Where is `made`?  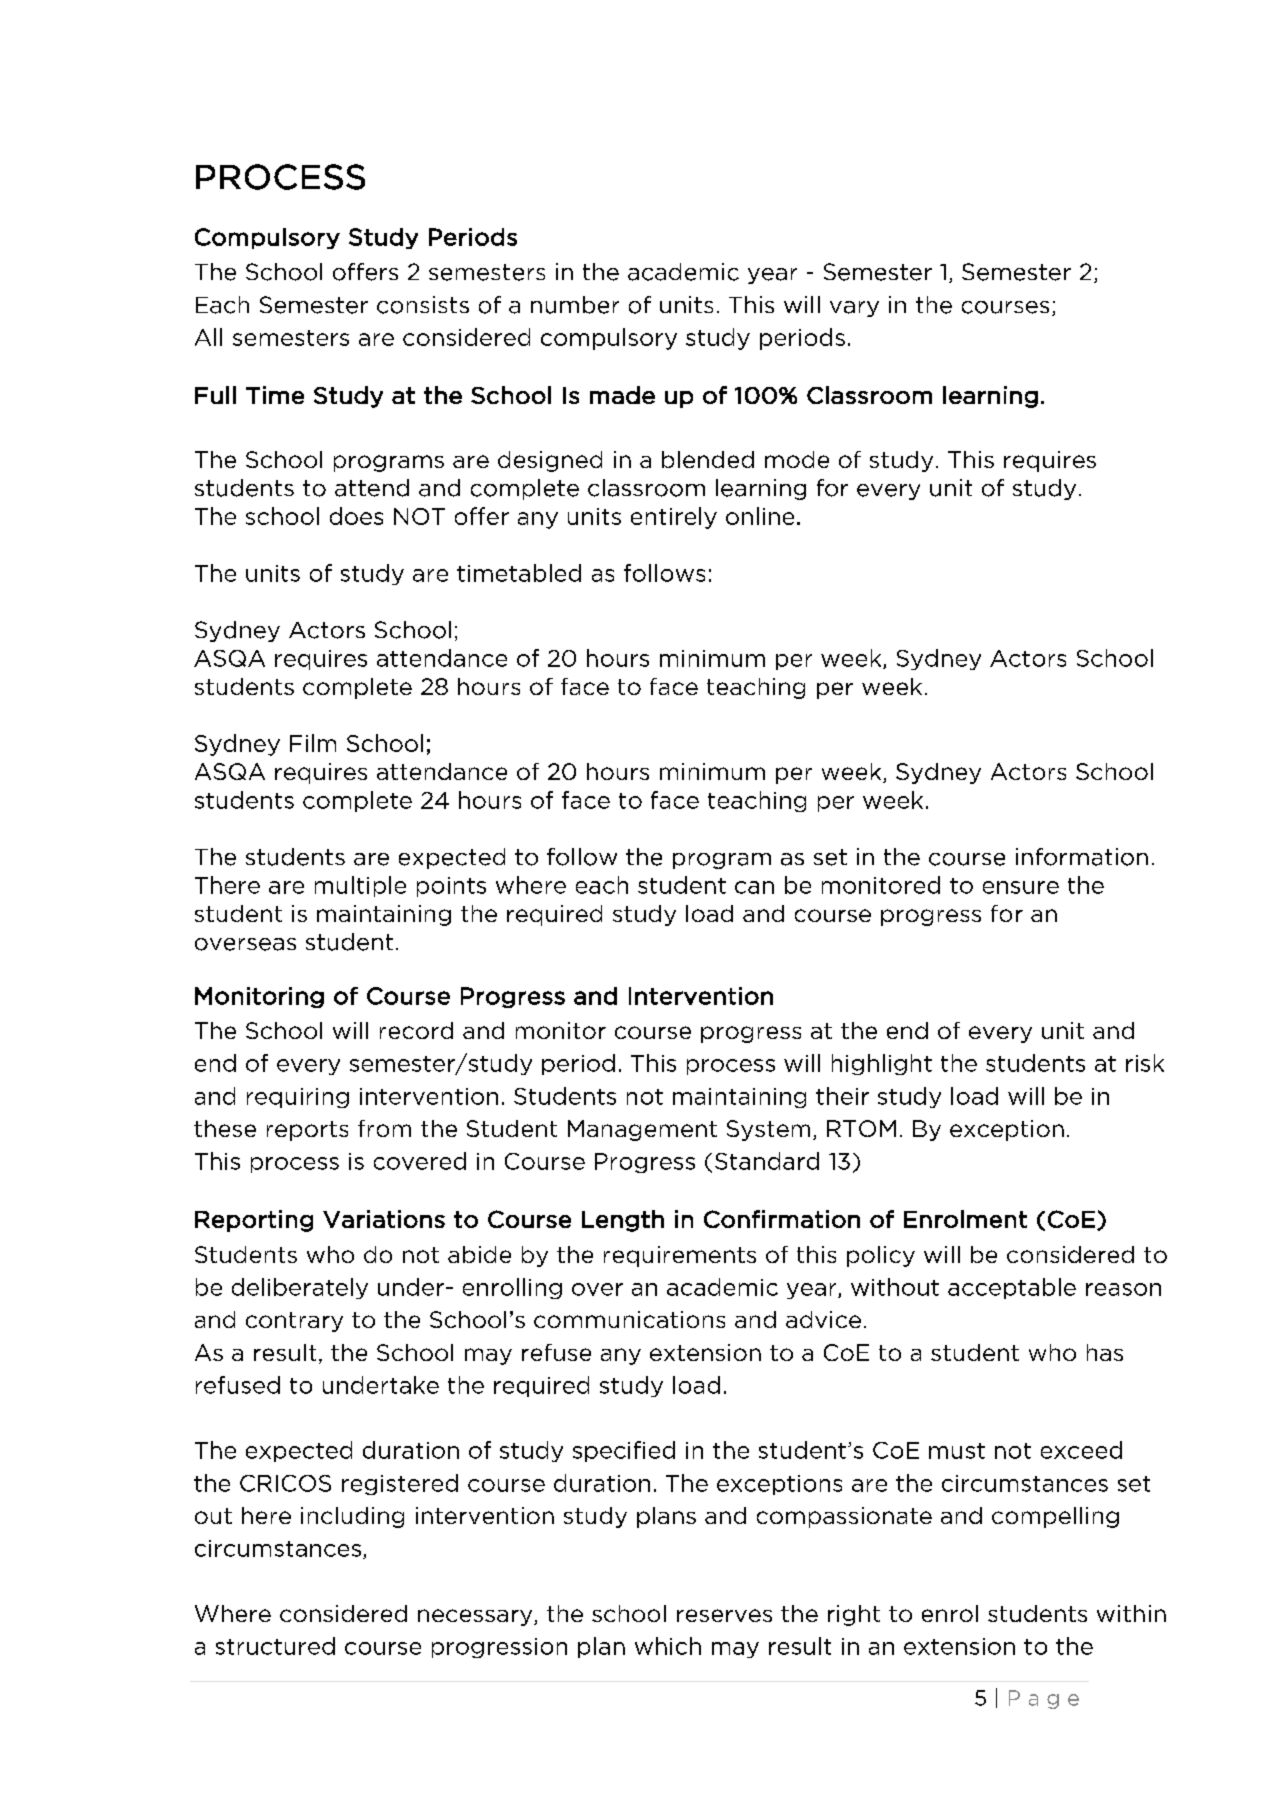
made is located at coordinates (622, 395).
